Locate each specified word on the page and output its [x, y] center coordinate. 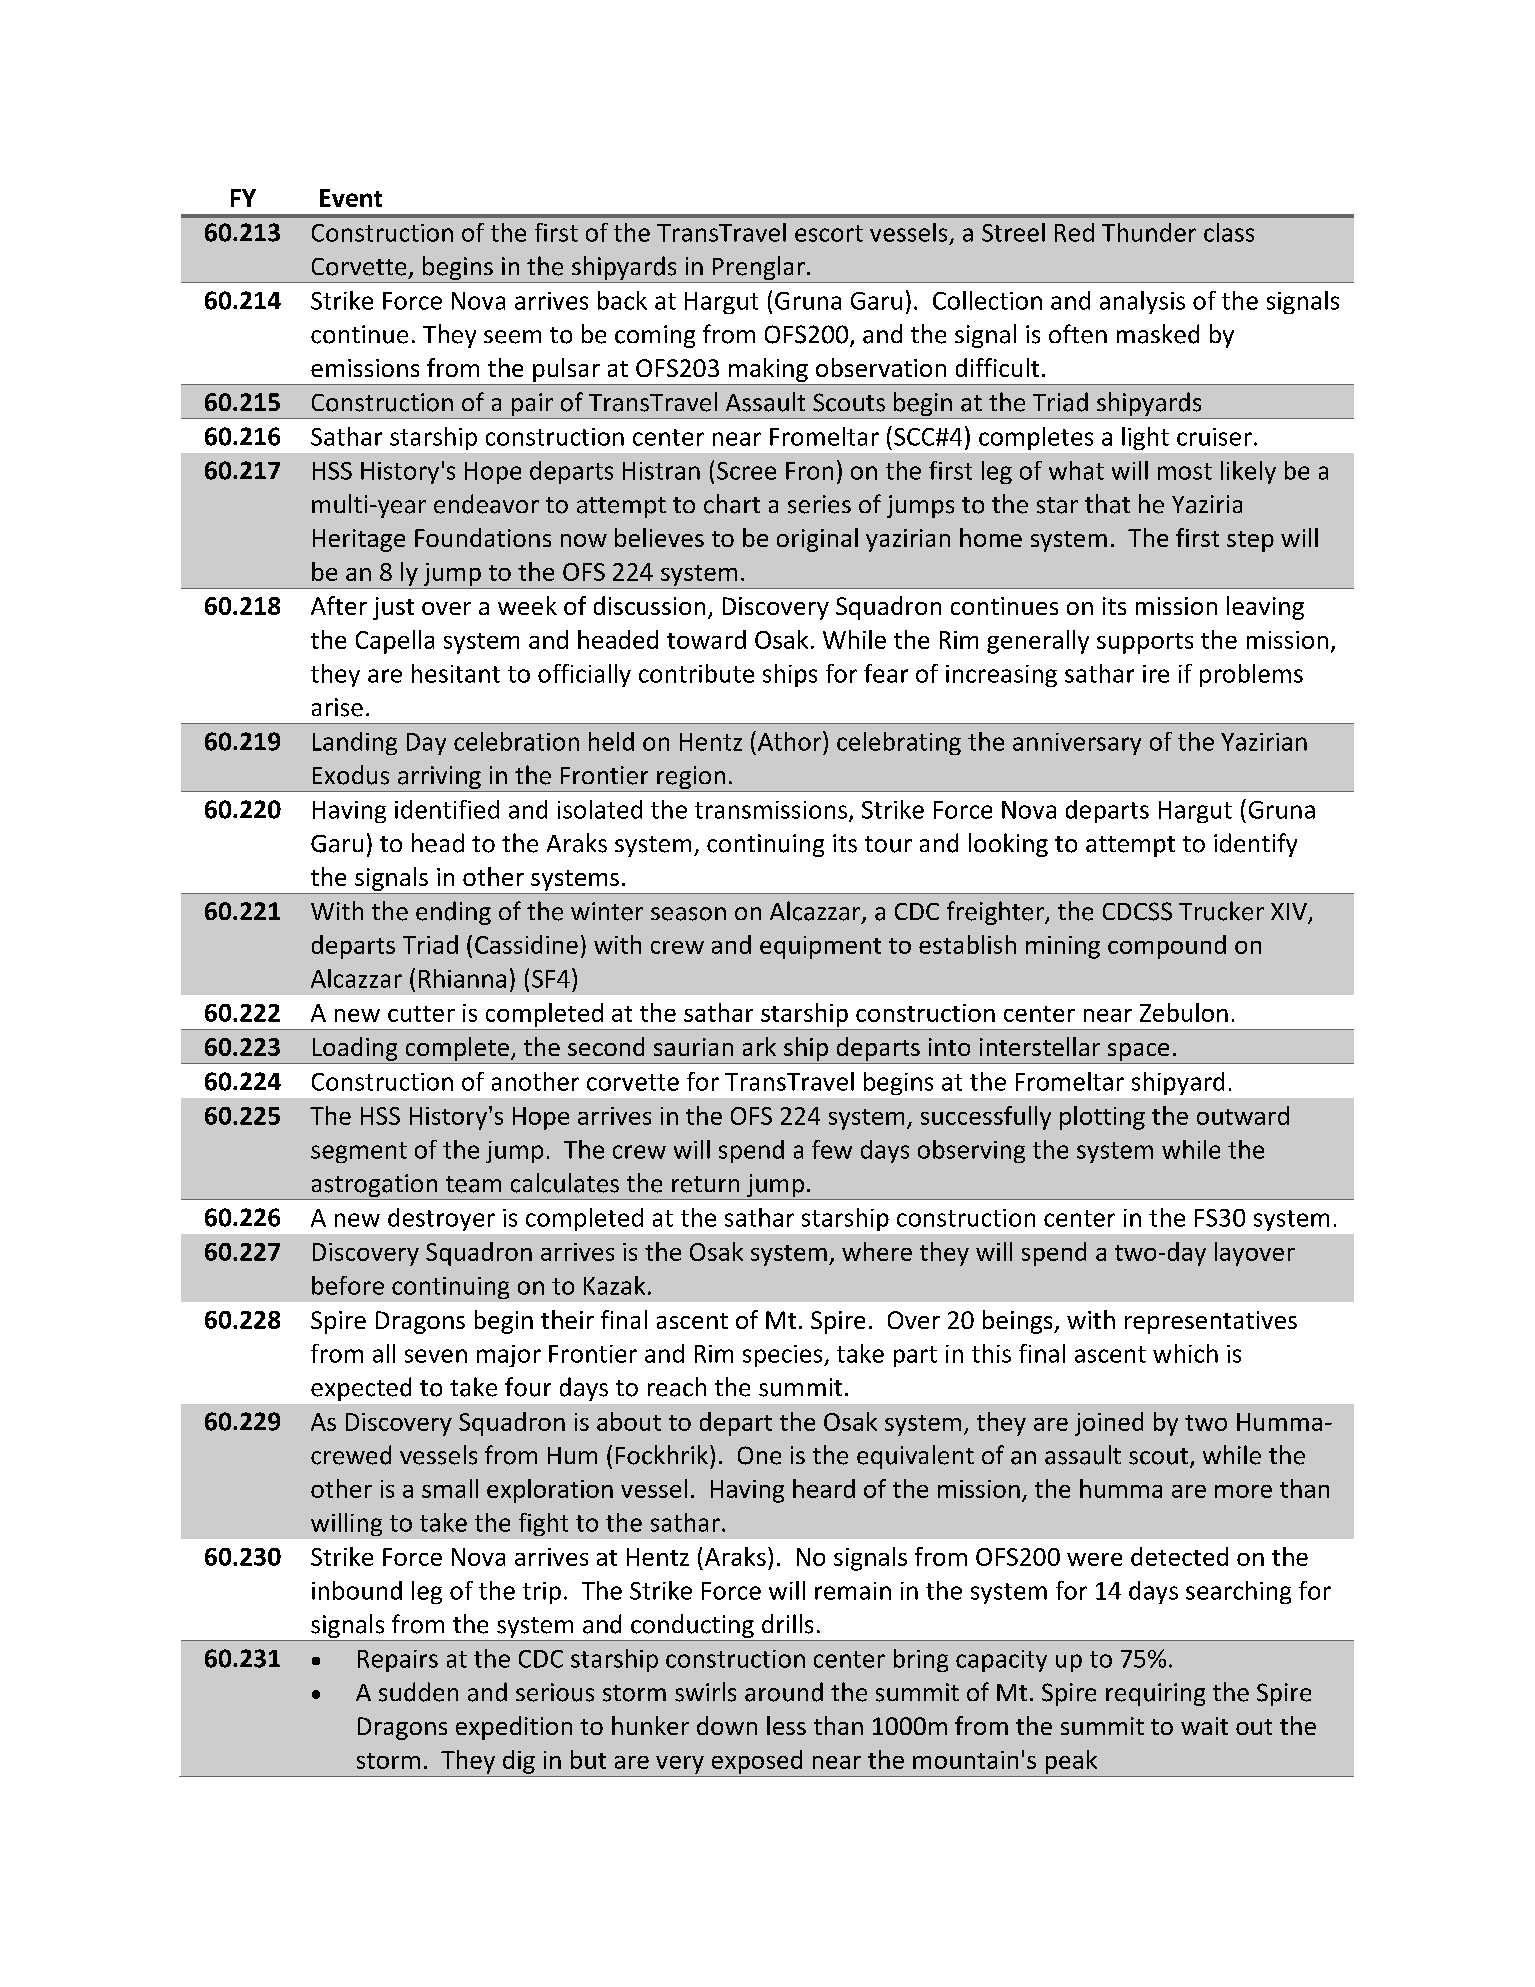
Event [351, 198]
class [1229, 232]
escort [829, 233]
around [784, 1692]
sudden [418, 1692]
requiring [1155, 1694]
